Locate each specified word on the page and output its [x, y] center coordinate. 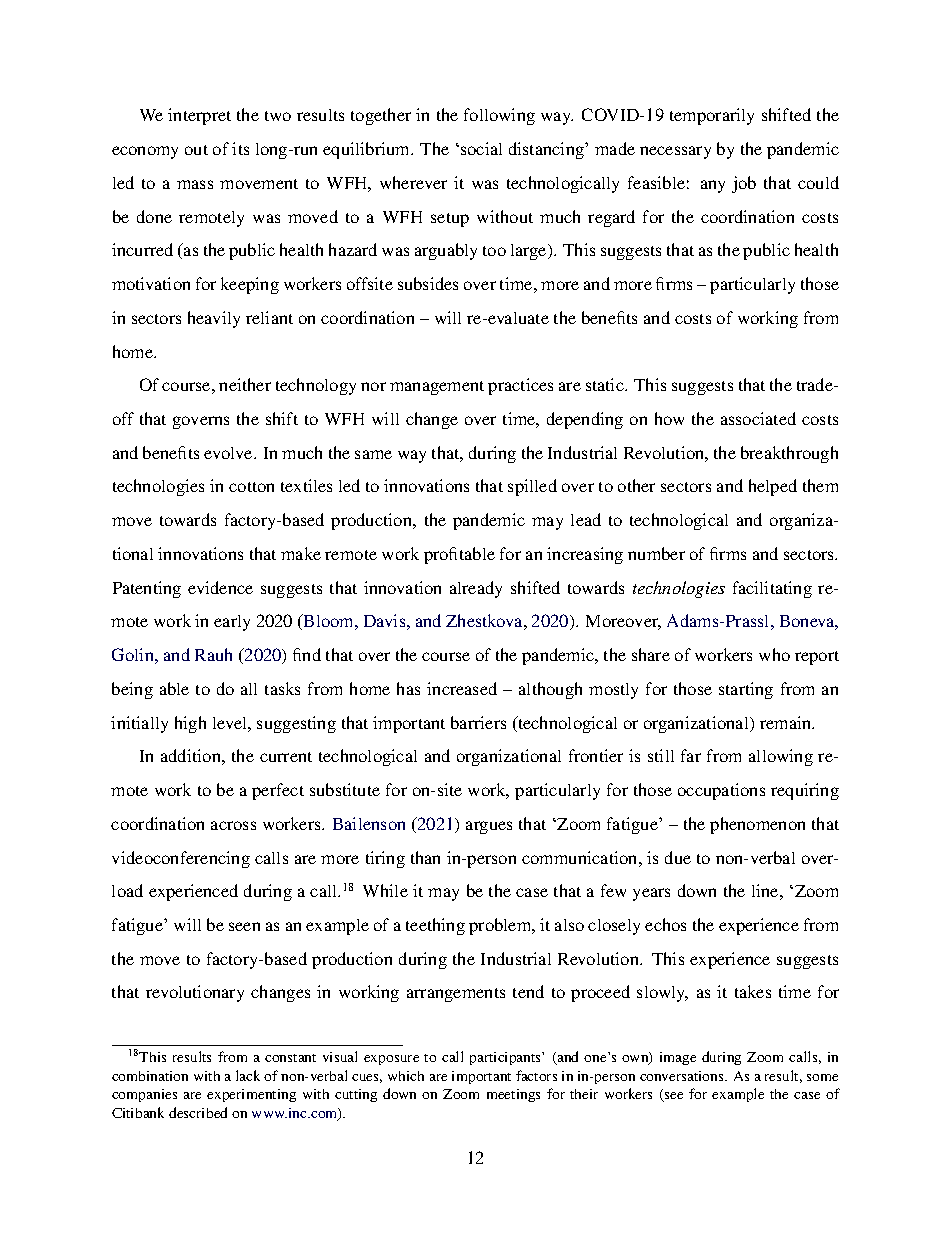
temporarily [712, 116]
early [232, 623]
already [476, 589]
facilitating [772, 589]
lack [248, 1075]
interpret [199, 116]
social [481, 148]
